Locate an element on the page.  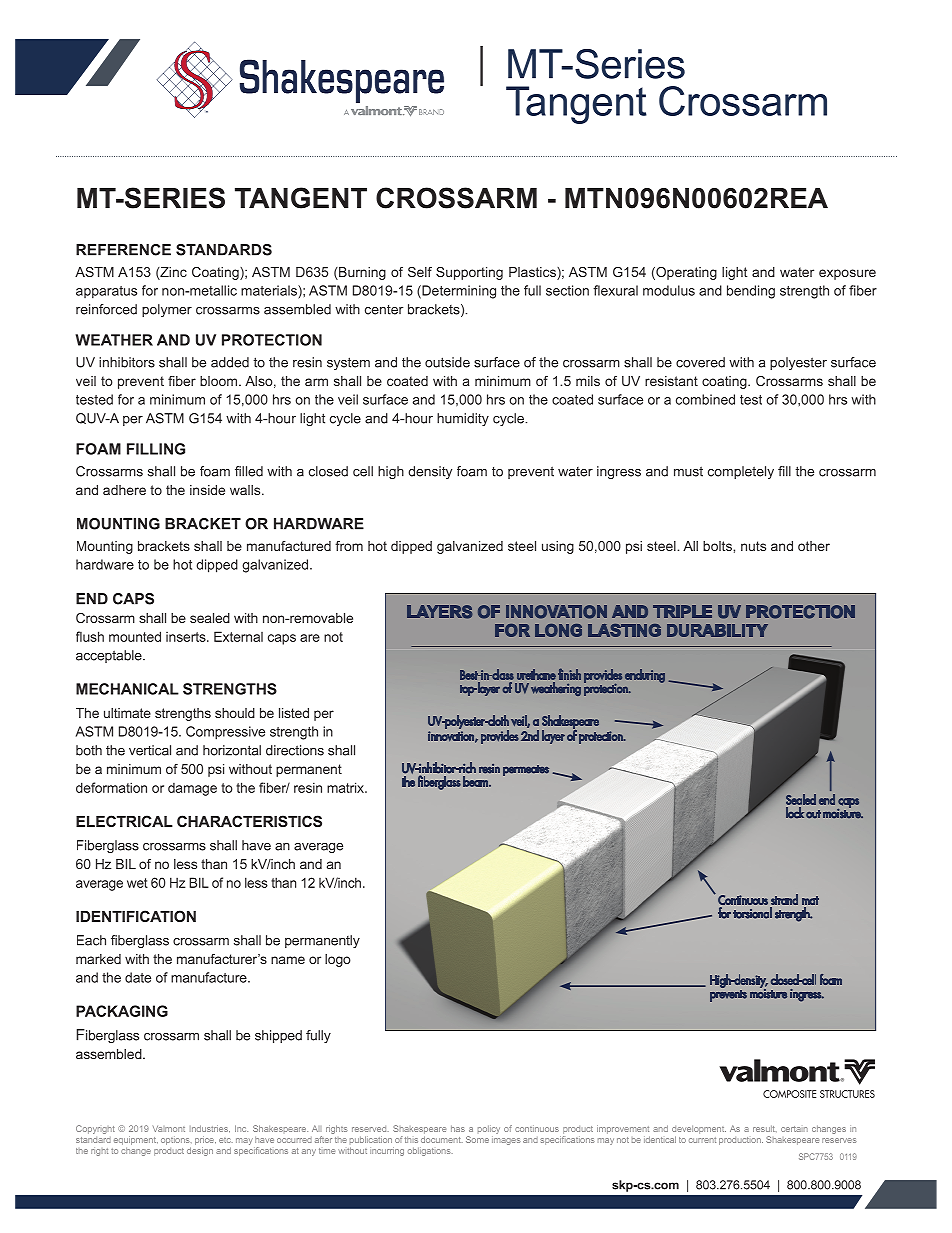
finish is located at coordinates (569, 674).
